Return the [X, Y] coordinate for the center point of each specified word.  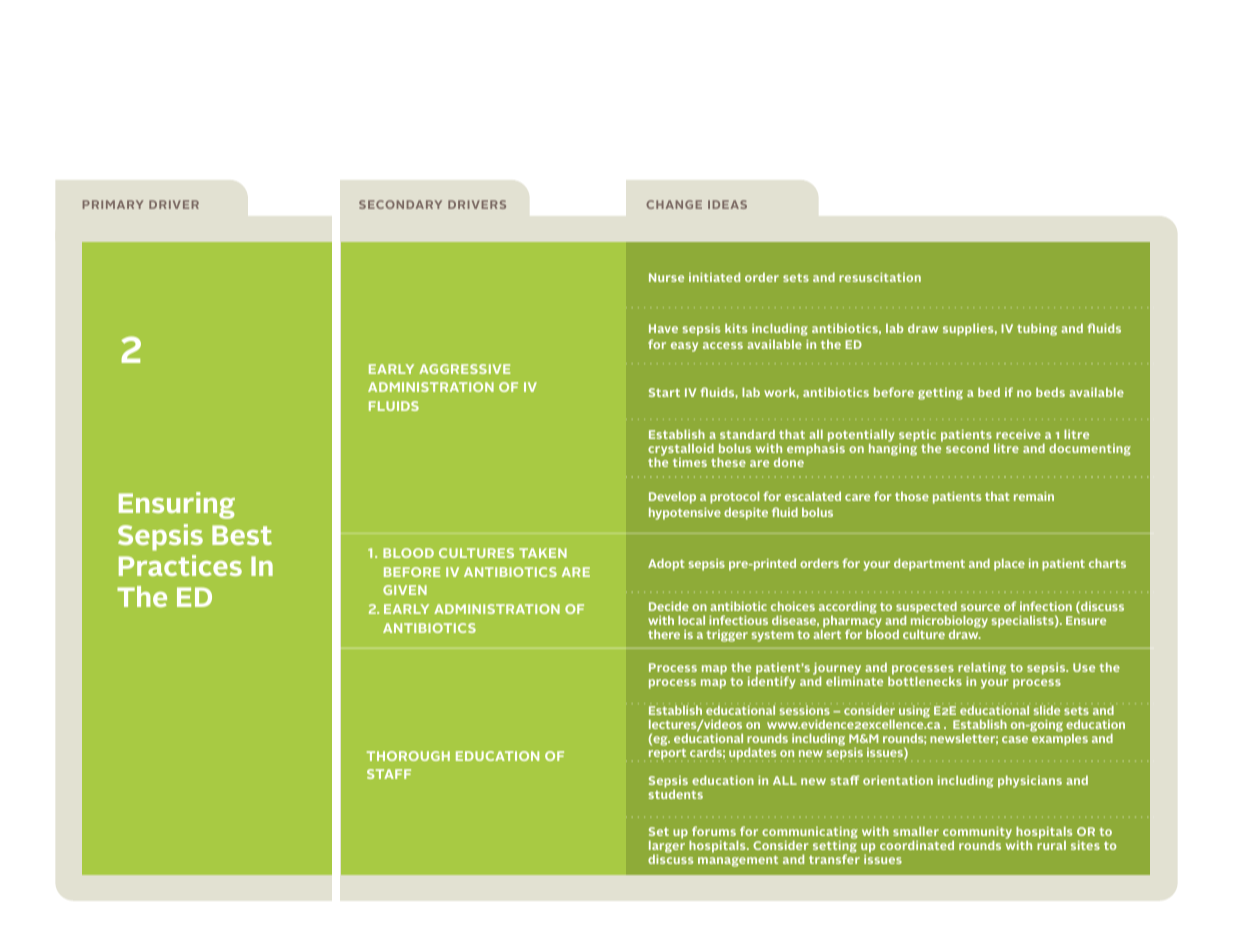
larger [667, 846]
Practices [180, 565]
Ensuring [177, 505]
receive [1018, 434]
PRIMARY [113, 204]
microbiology [949, 621]
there [664, 634]
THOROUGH [408, 756]
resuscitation [880, 277]
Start [664, 392]
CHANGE [674, 204]
